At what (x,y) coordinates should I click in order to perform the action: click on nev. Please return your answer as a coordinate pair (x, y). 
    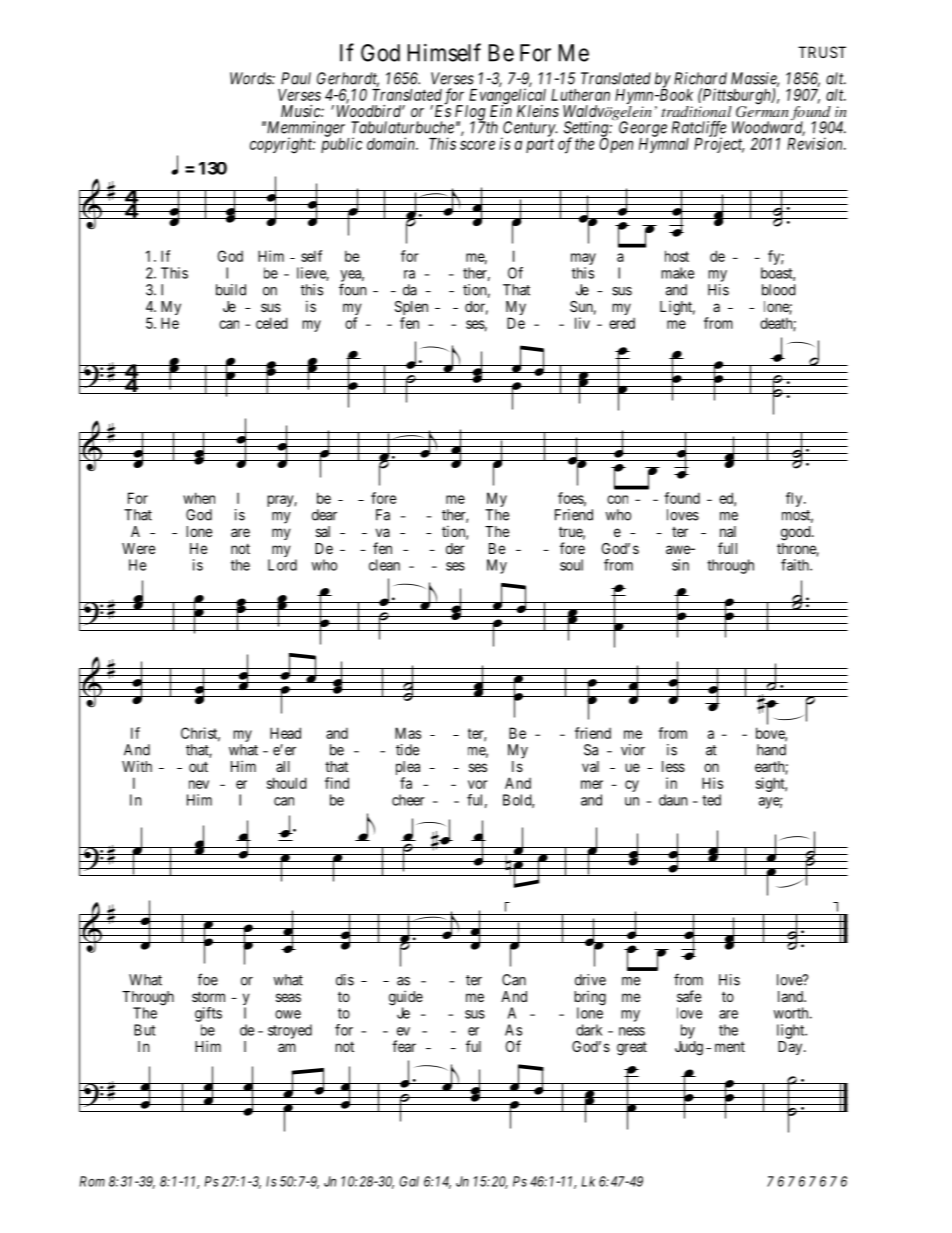
    Looking at the image, I should click on (199, 784).
